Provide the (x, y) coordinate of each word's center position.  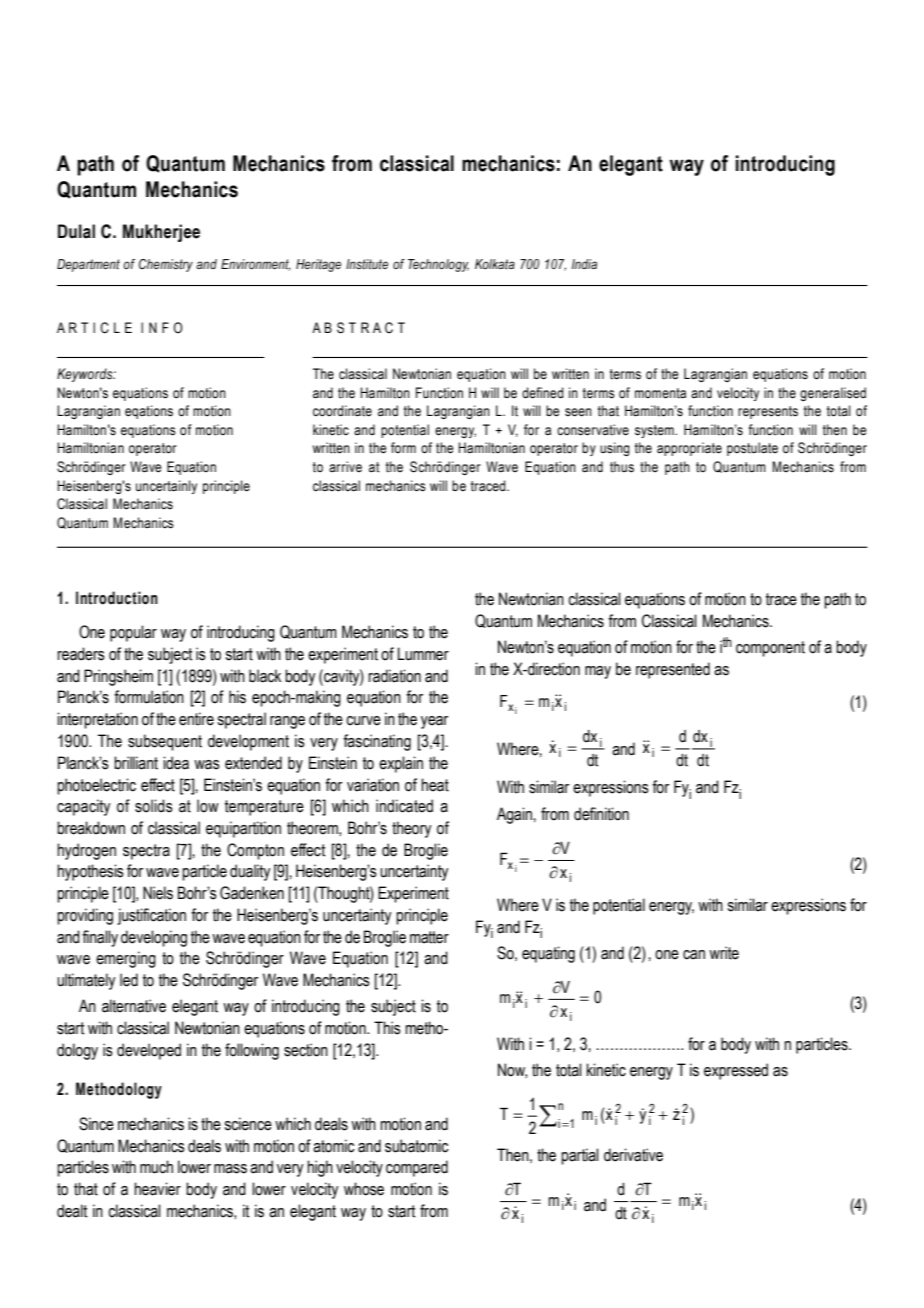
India (584, 264)
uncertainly (166, 487)
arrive (345, 467)
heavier (157, 1189)
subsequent (165, 742)
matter (429, 937)
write (724, 953)
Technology (438, 265)
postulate (752, 449)
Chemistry (166, 265)
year (434, 722)
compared (417, 1168)
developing (154, 938)
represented (673, 670)
